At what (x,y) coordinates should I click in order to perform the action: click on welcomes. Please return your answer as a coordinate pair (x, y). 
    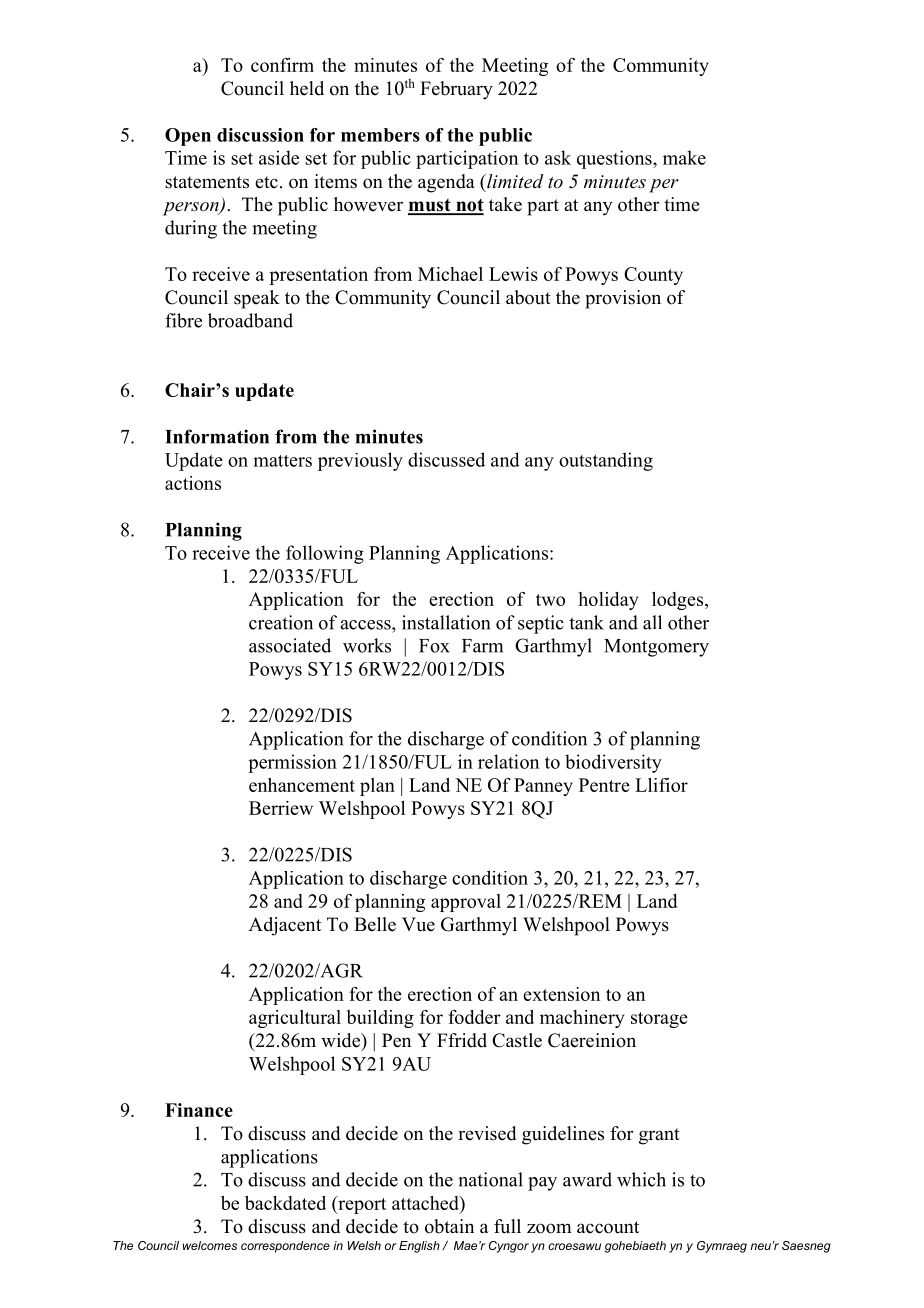
    Looking at the image, I should click on (210, 1245).
